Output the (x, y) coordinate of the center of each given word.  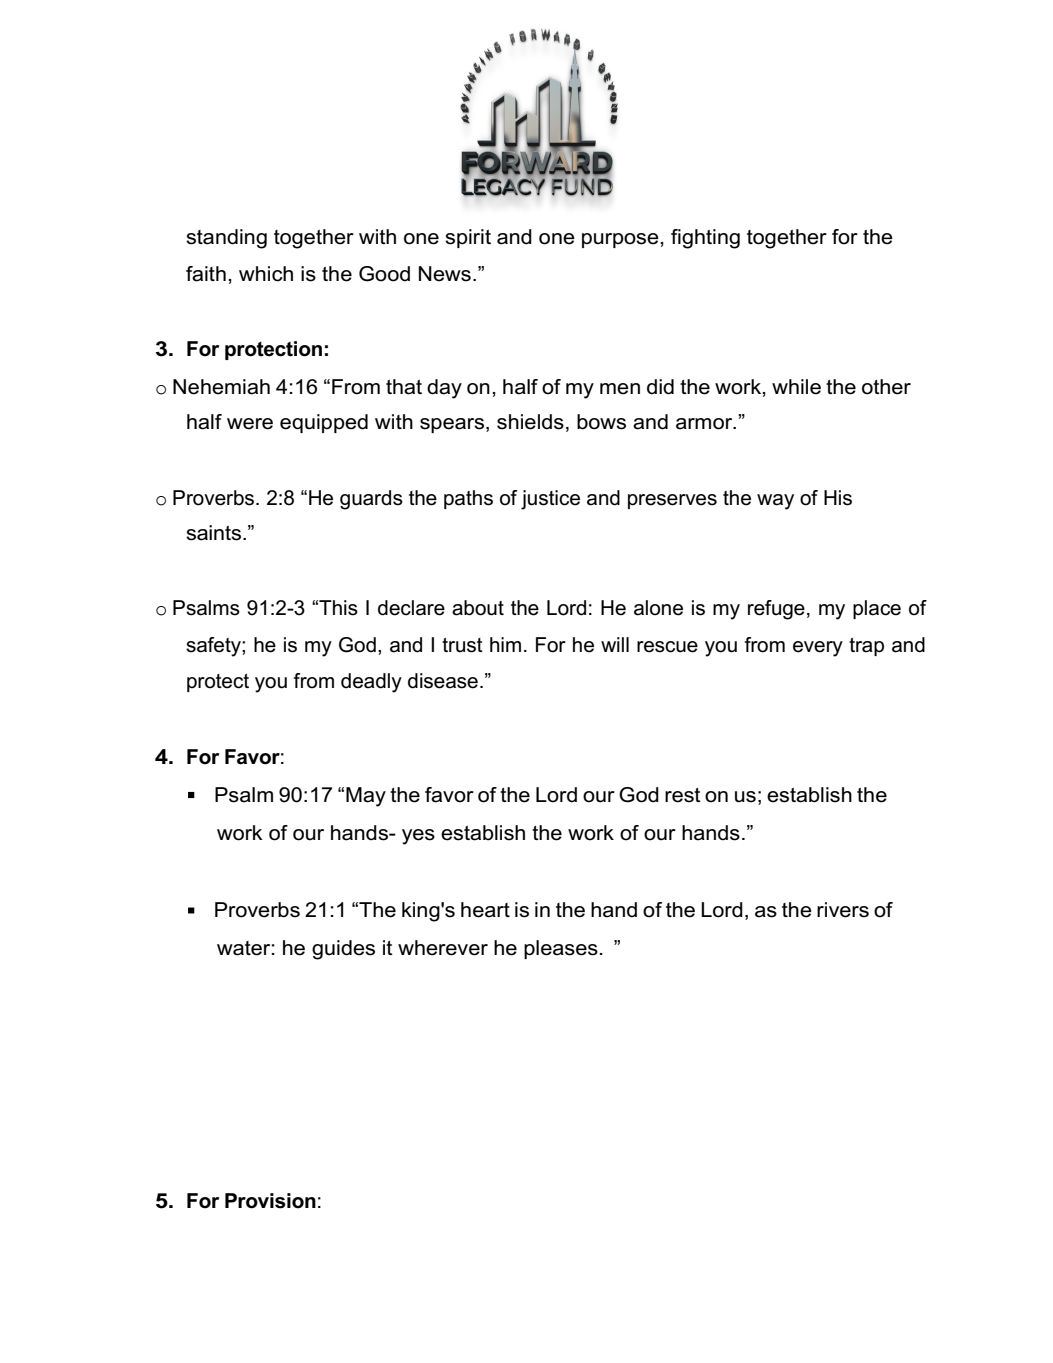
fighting (705, 239)
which (266, 274)
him (505, 644)
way (775, 502)
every (818, 649)
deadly (371, 683)
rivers (843, 910)
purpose (621, 240)
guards (371, 500)
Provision (270, 1201)
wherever (443, 948)
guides (343, 950)
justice (550, 500)
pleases (561, 949)
